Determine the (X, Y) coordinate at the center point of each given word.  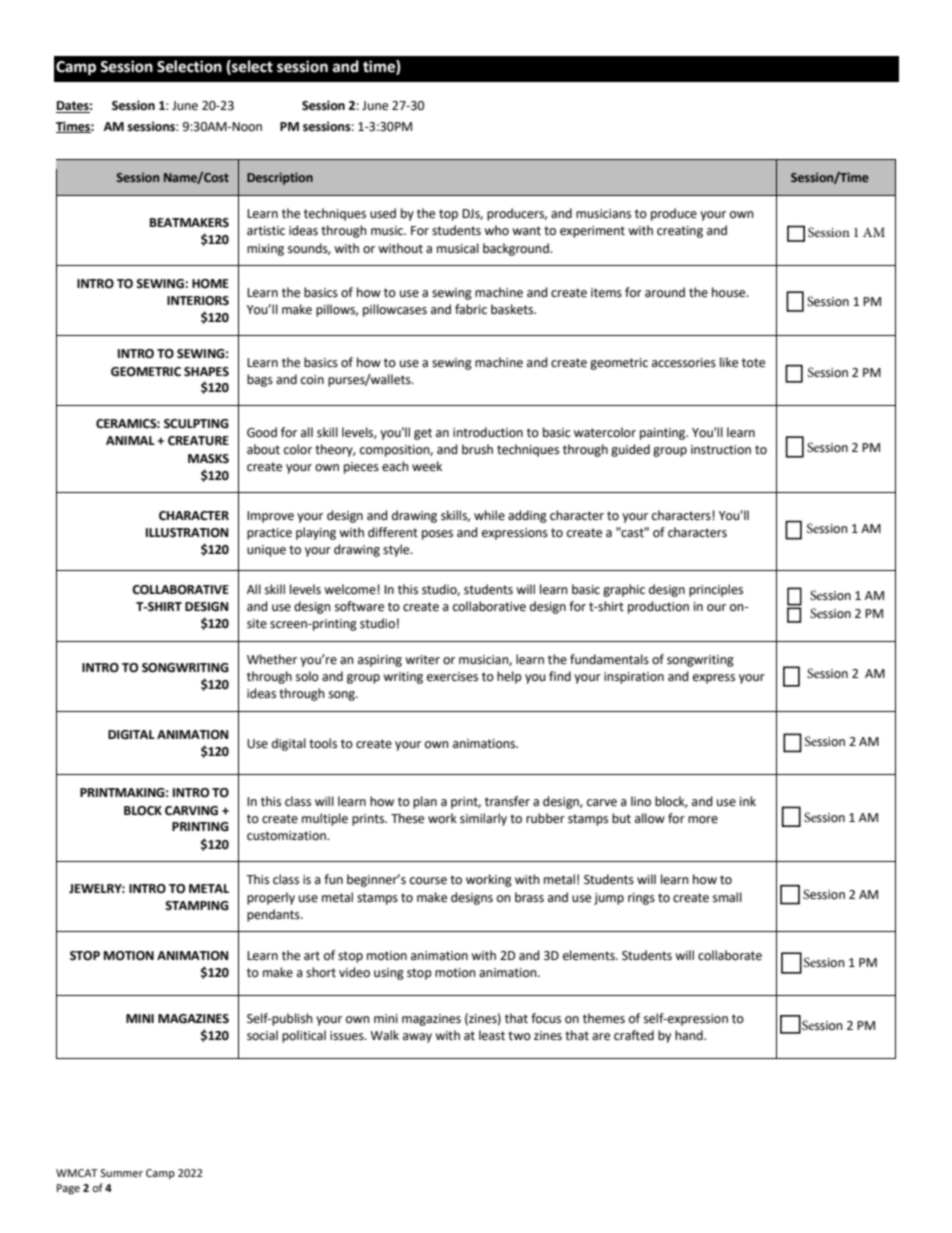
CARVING (191, 811)
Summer (121, 1173)
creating (680, 232)
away (417, 1038)
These (407, 818)
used (383, 213)
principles (716, 590)
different (393, 532)
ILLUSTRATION (187, 533)
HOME (210, 284)
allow (650, 818)
